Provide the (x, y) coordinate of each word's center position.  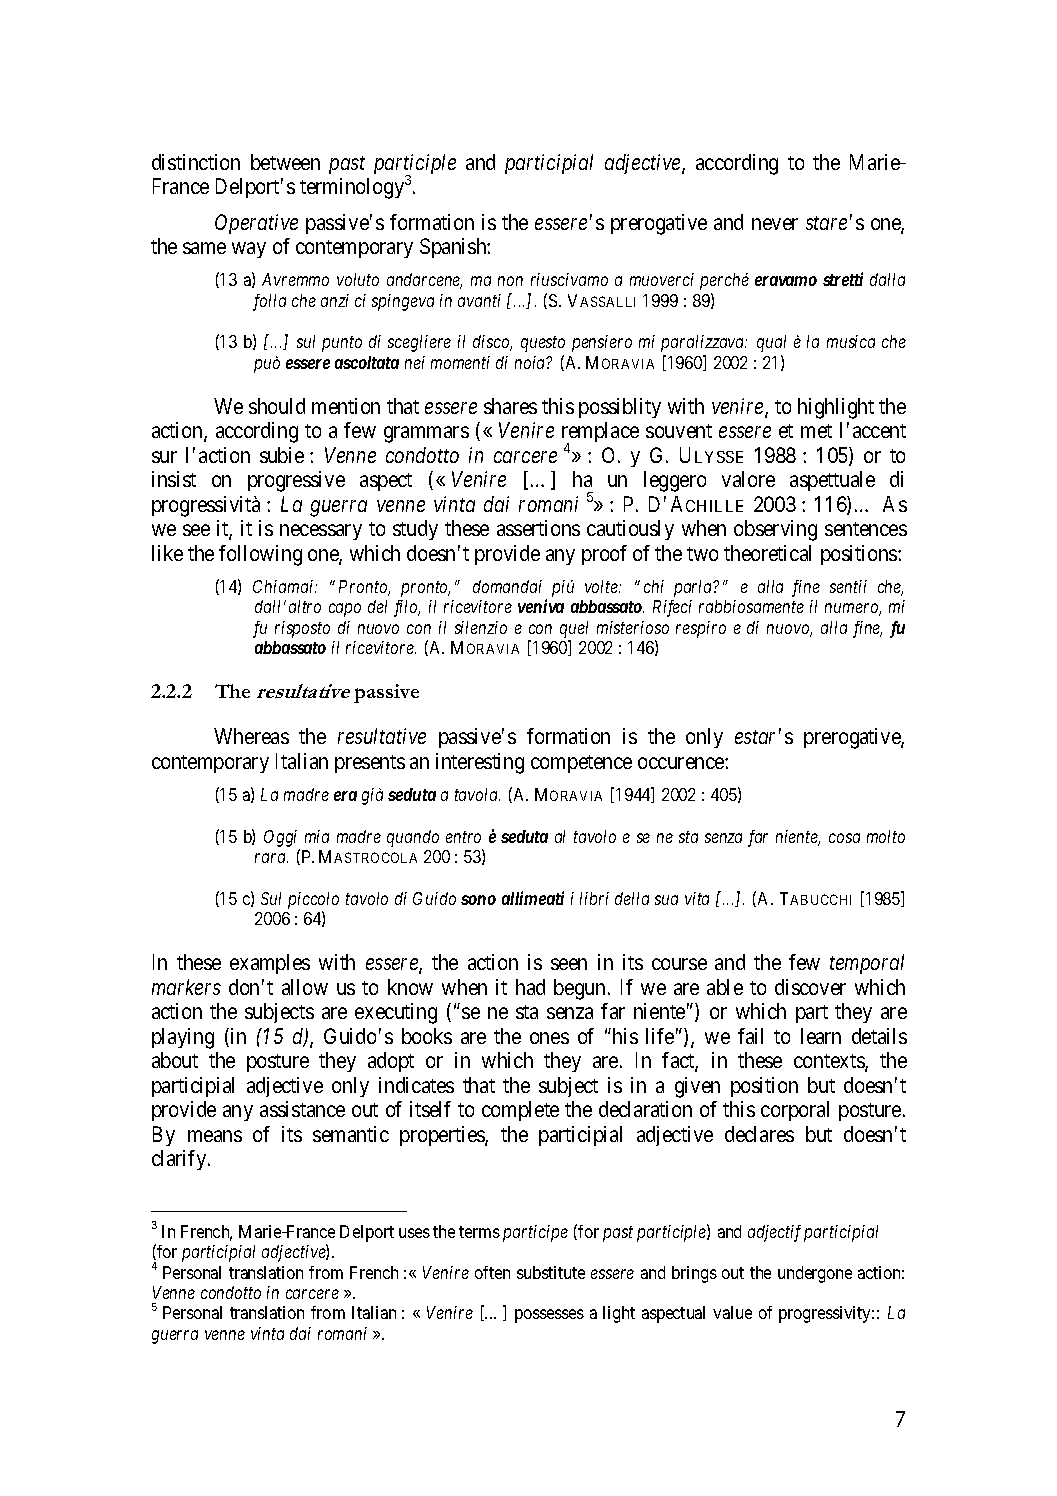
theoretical (767, 553)
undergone (815, 1274)
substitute (551, 1272)
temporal (867, 964)
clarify (180, 1160)
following (260, 555)
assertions (538, 528)
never (775, 224)
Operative (256, 224)
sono (478, 900)
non (510, 281)
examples (270, 964)
